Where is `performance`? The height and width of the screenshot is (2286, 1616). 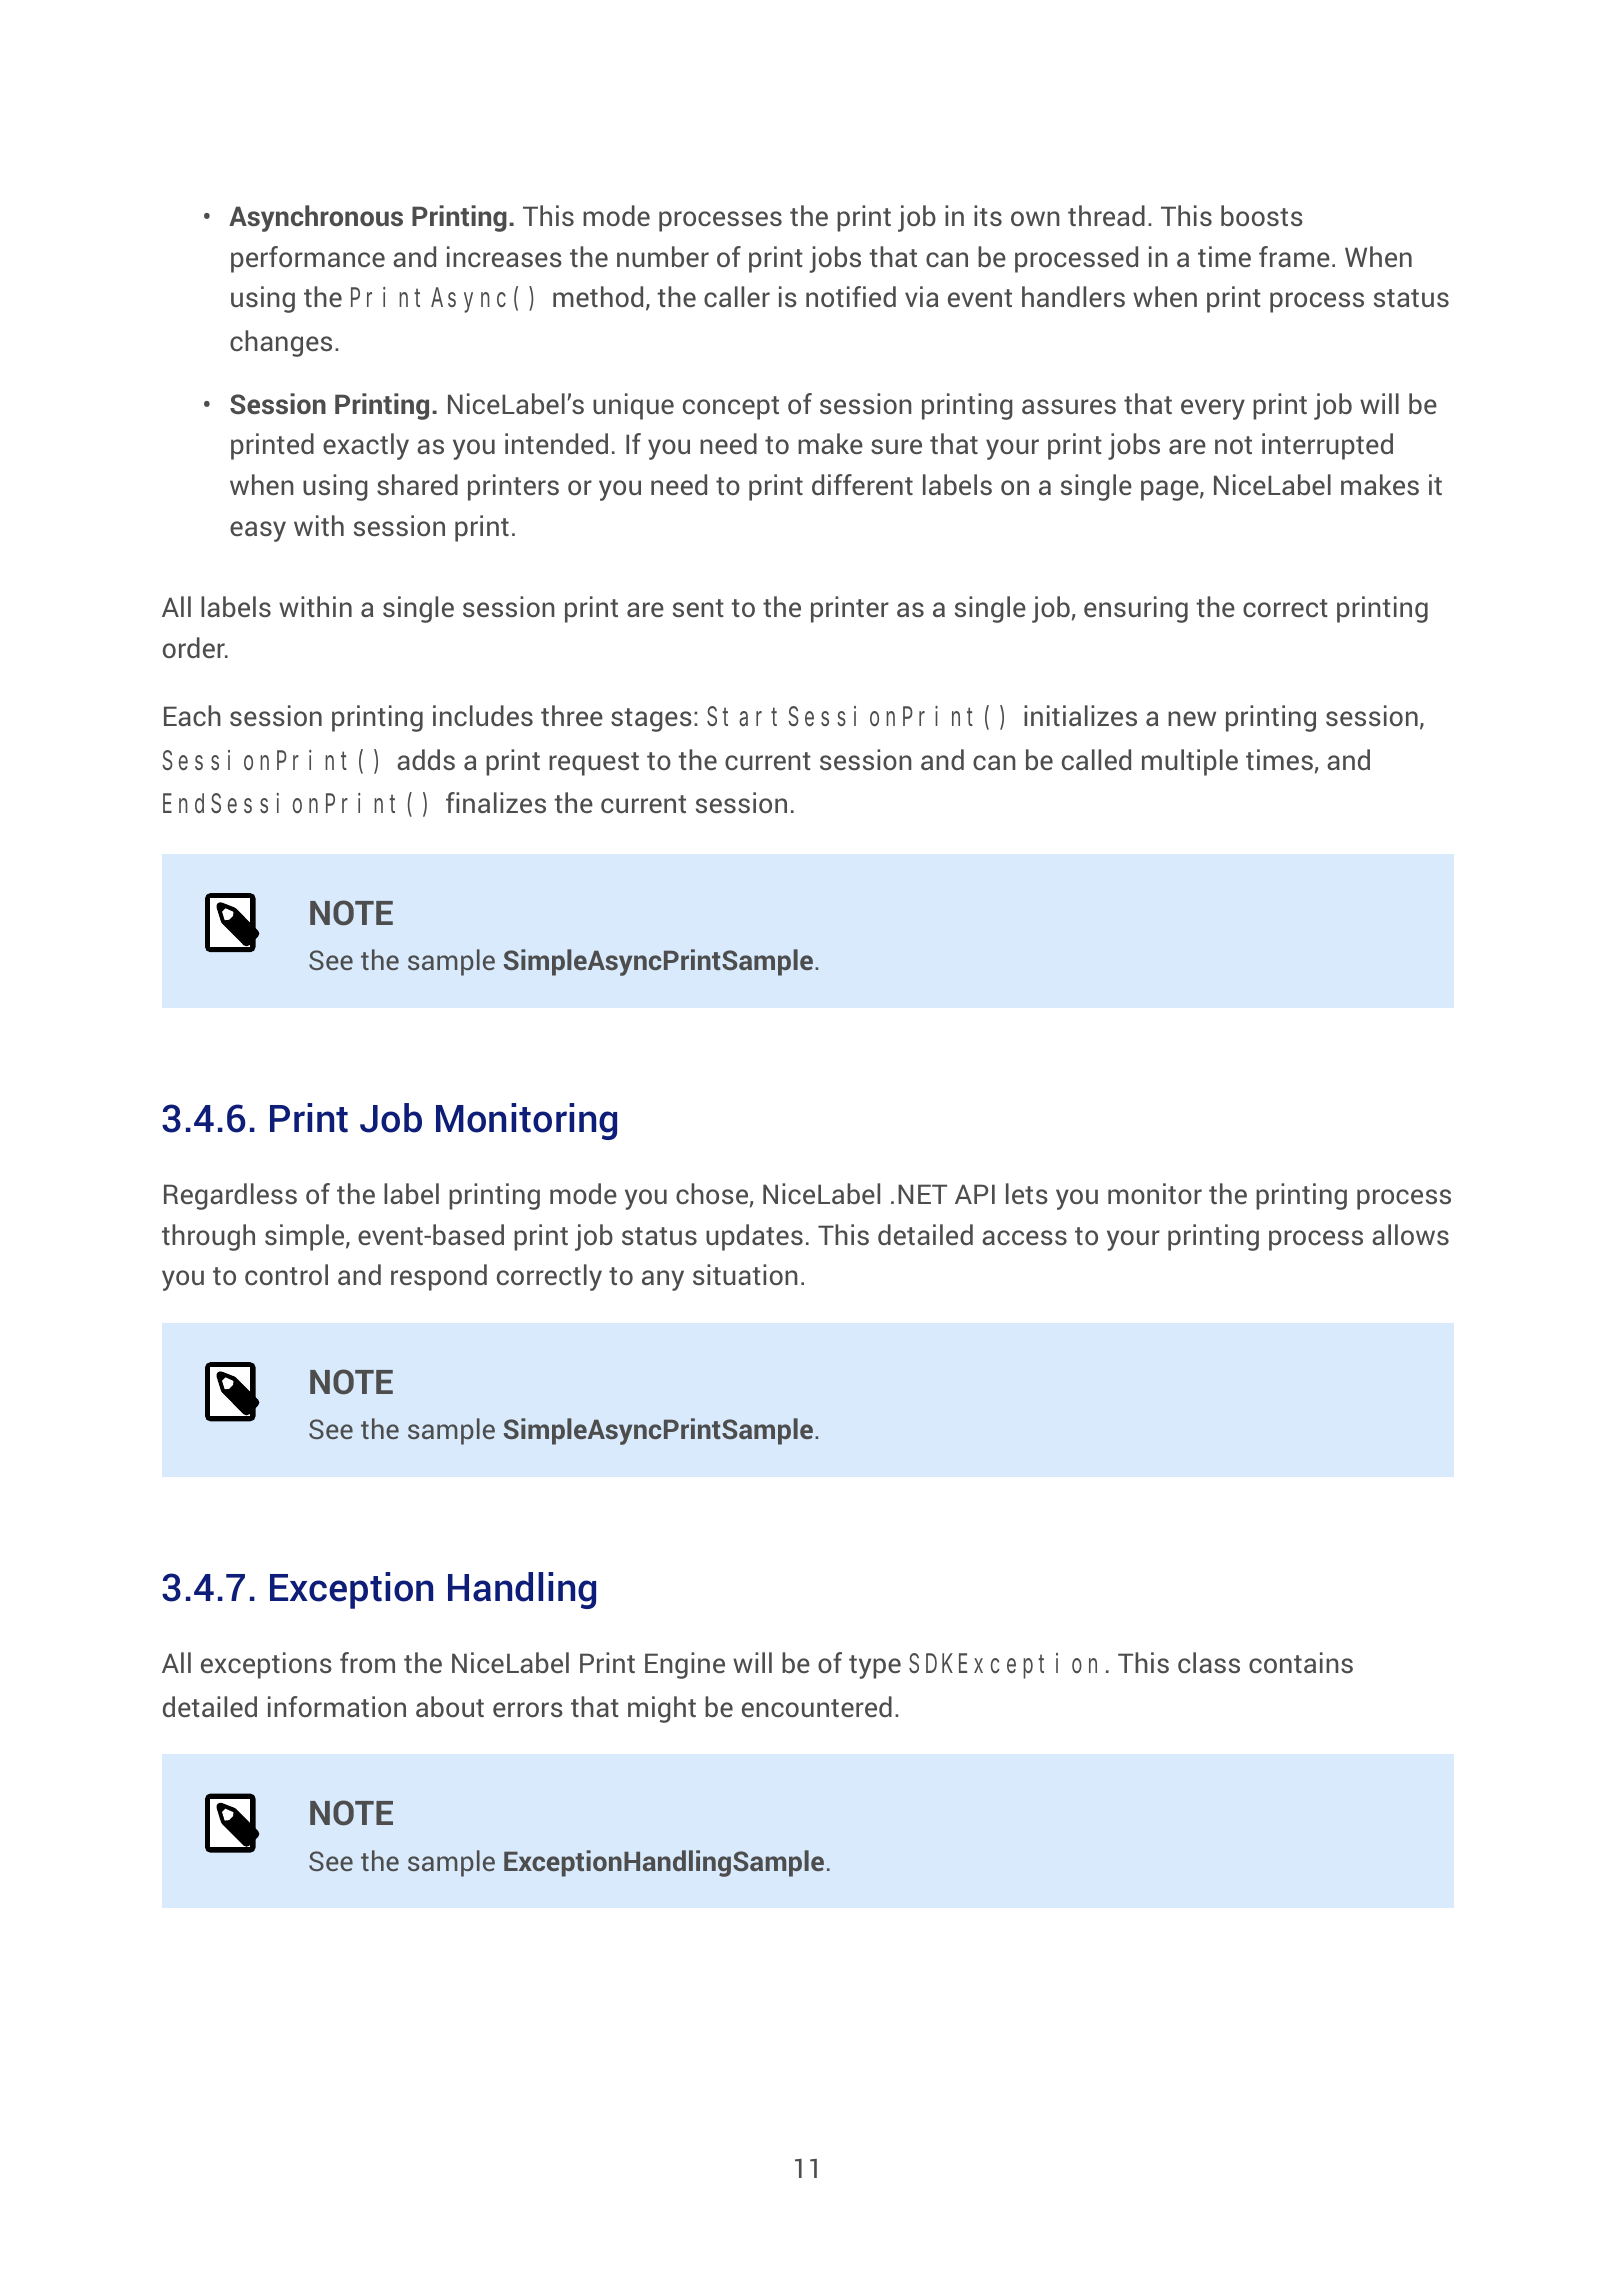
performance is located at coordinates (308, 259).
